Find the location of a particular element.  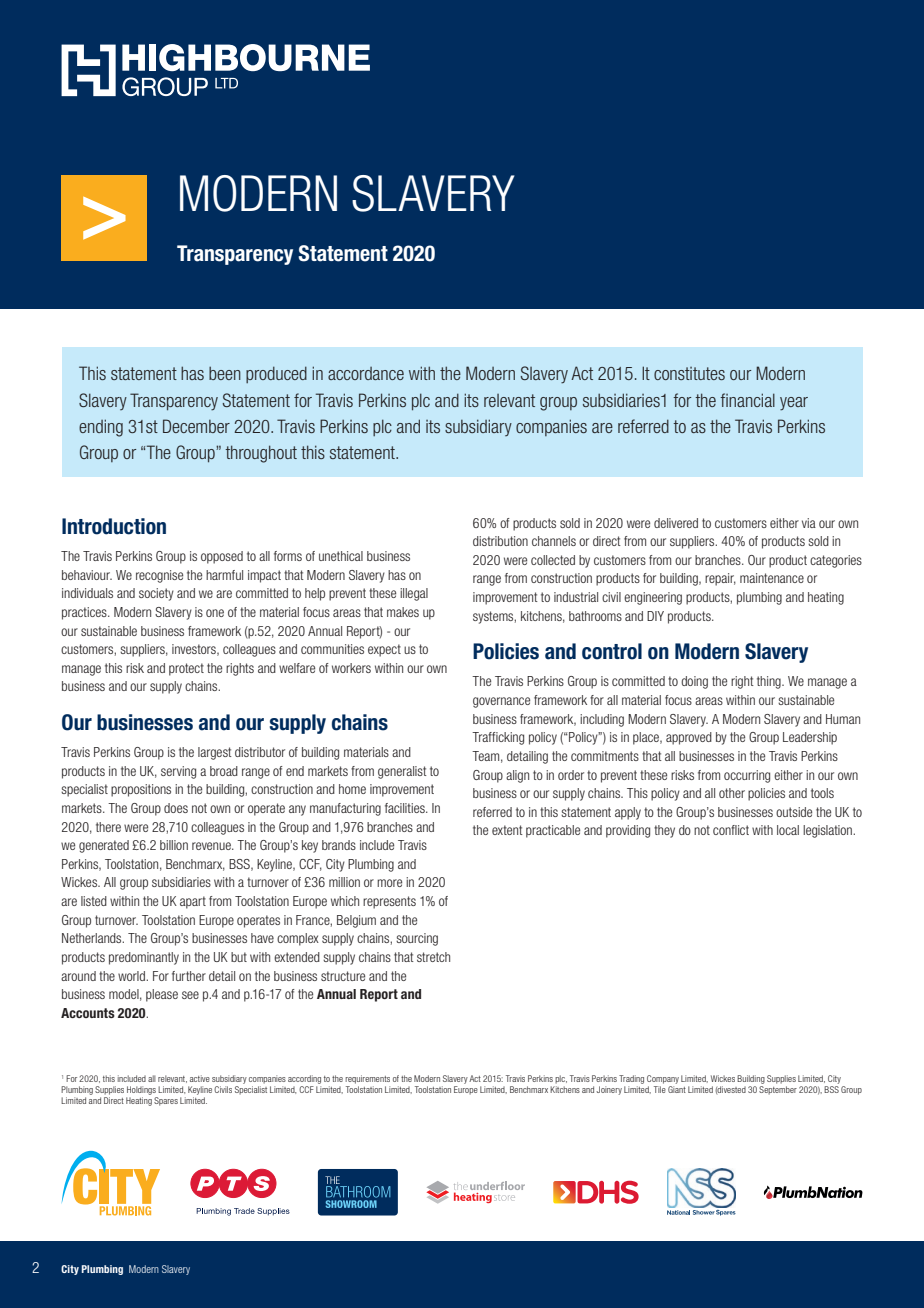

financial is located at coordinates (747, 400).
